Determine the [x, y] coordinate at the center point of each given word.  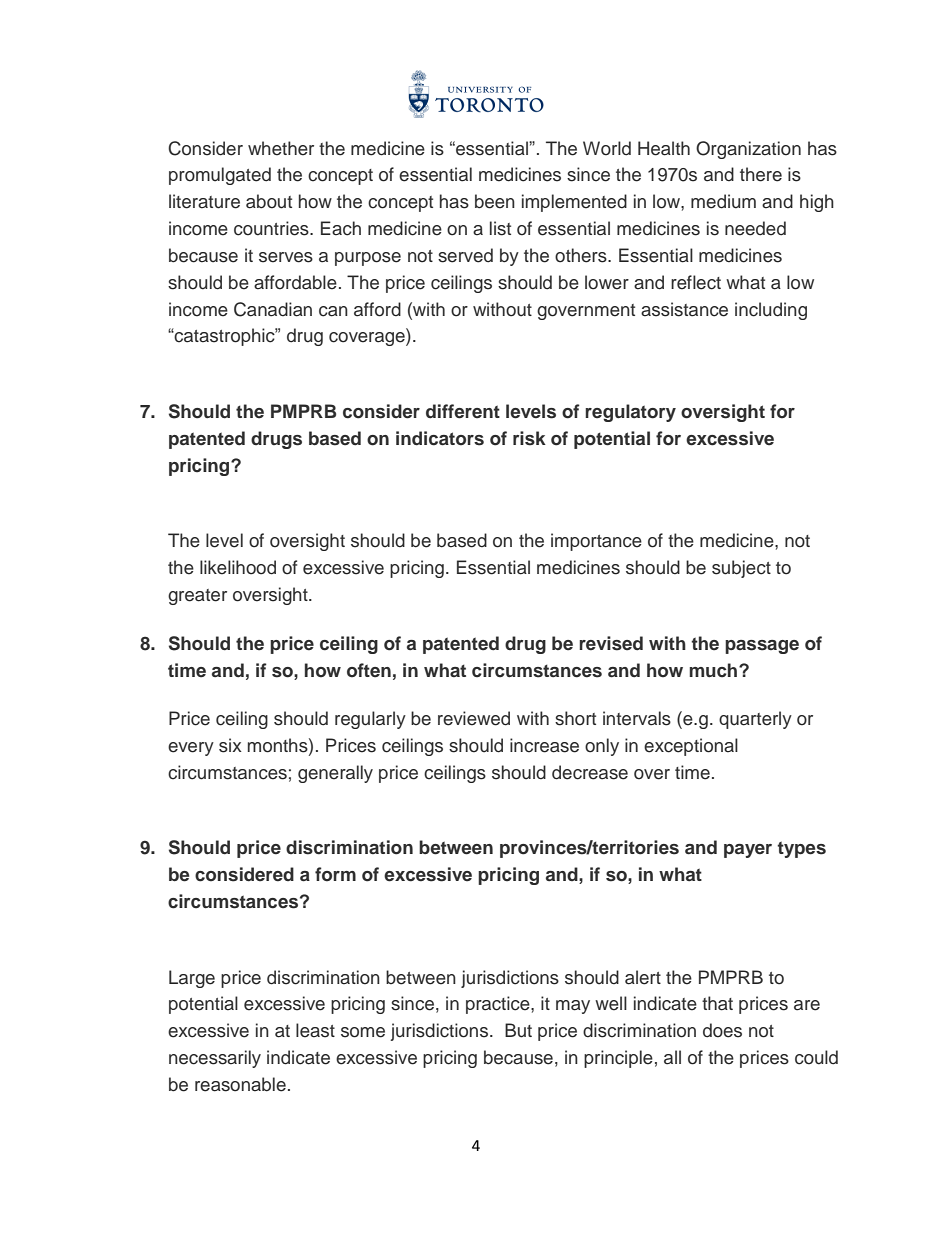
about [269, 201]
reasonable [240, 1084]
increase [544, 745]
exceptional [691, 747]
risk [529, 438]
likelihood [238, 567]
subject [741, 569]
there [761, 174]
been [495, 201]
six [230, 745]
